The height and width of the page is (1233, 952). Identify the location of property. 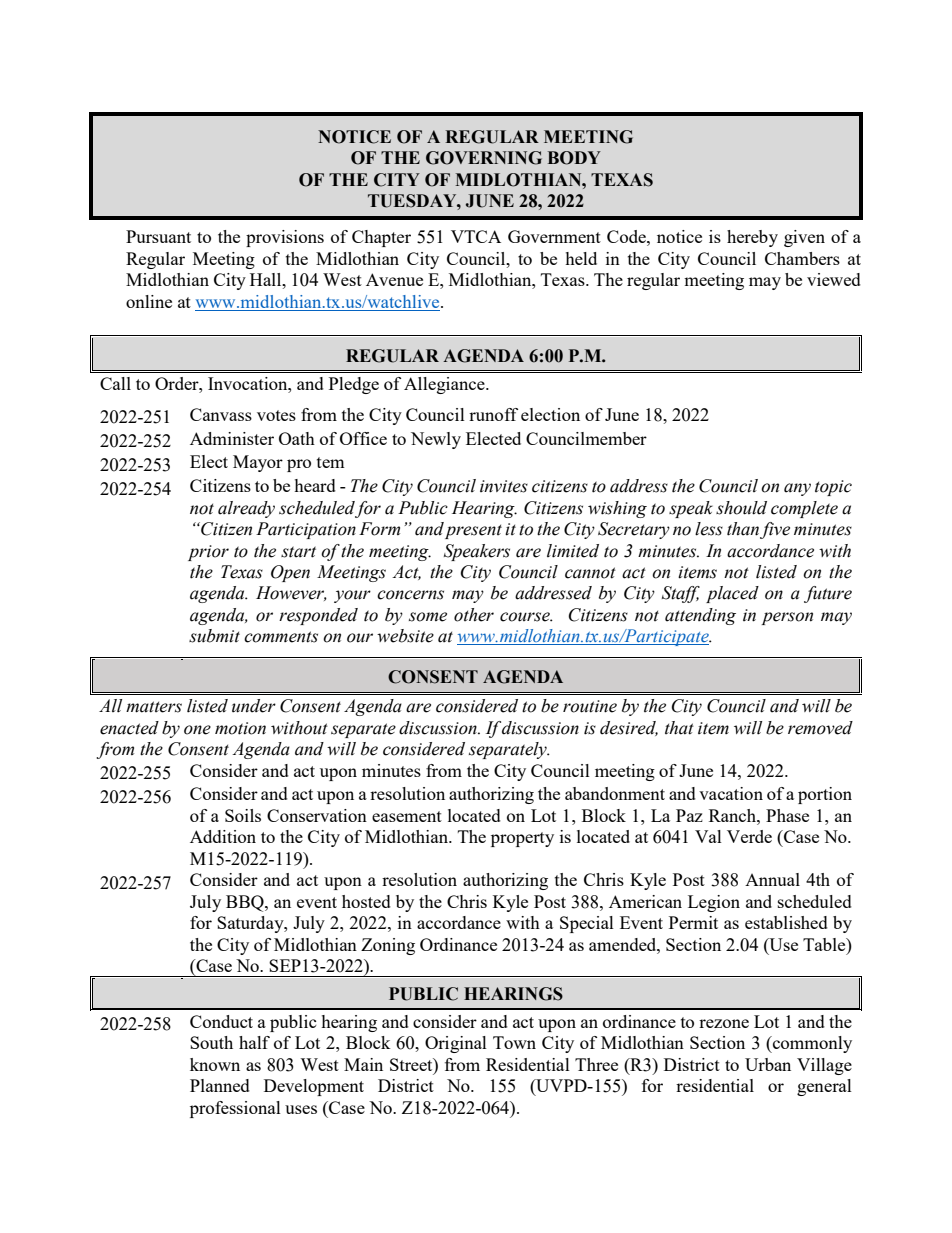
(522, 839).
